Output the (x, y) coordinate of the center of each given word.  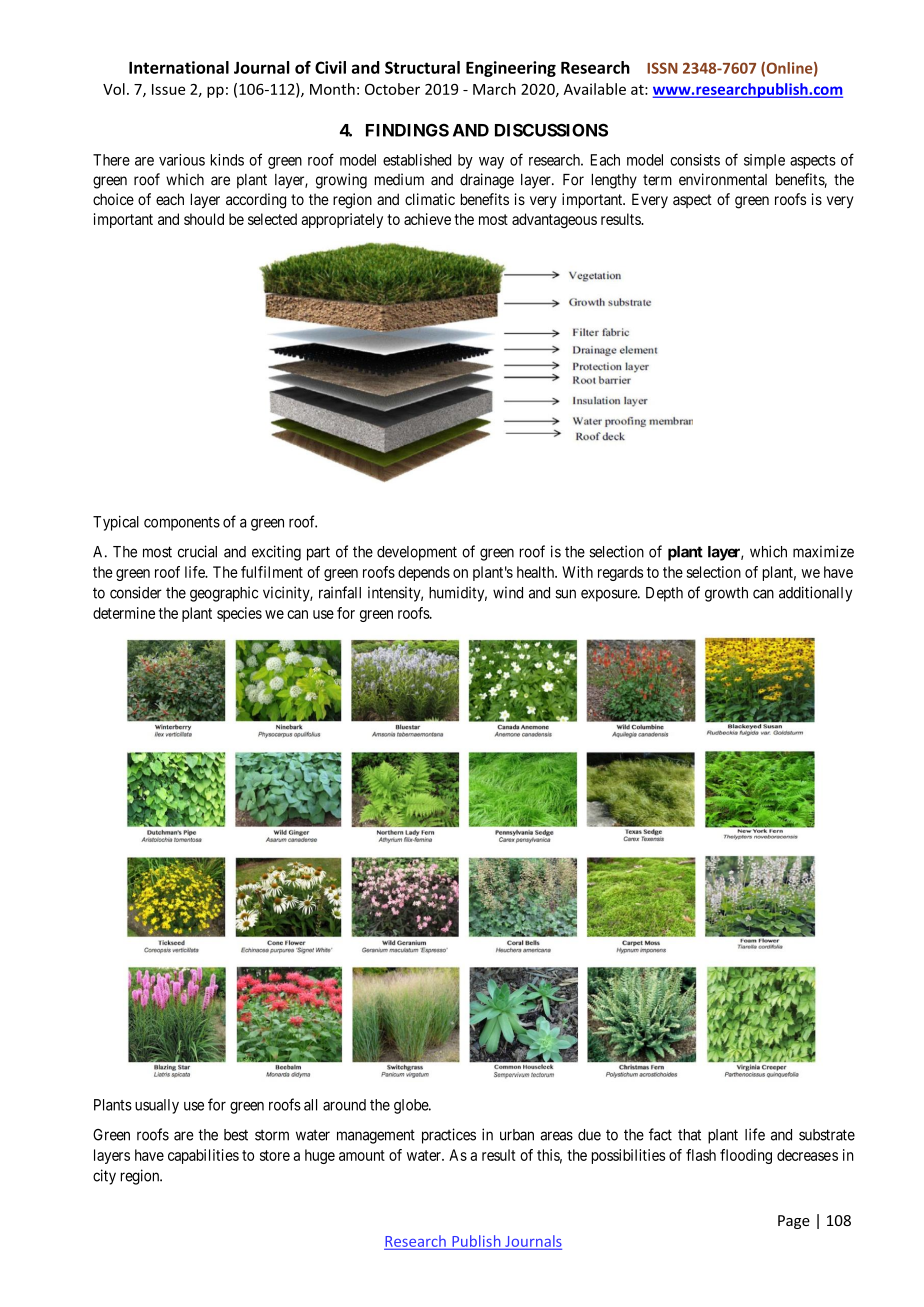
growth (726, 594)
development (417, 553)
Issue (168, 89)
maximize (823, 551)
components (182, 524)
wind (508, 592)
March (494, 89)
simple (764, 161)
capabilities (203, 1156)
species (239, 614)
